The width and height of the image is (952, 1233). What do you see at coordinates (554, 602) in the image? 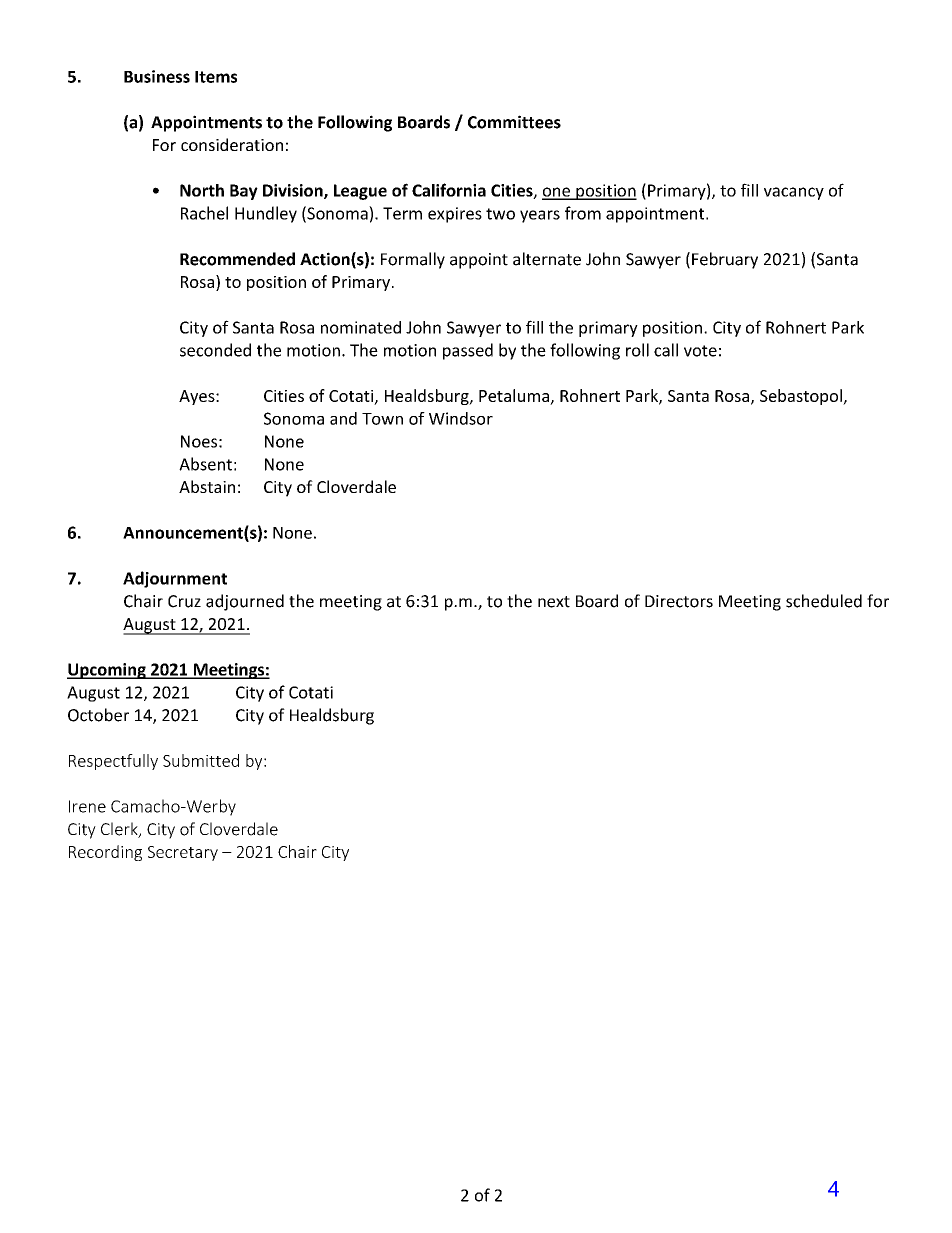
I see `next` at bounding box center [554, 602].
